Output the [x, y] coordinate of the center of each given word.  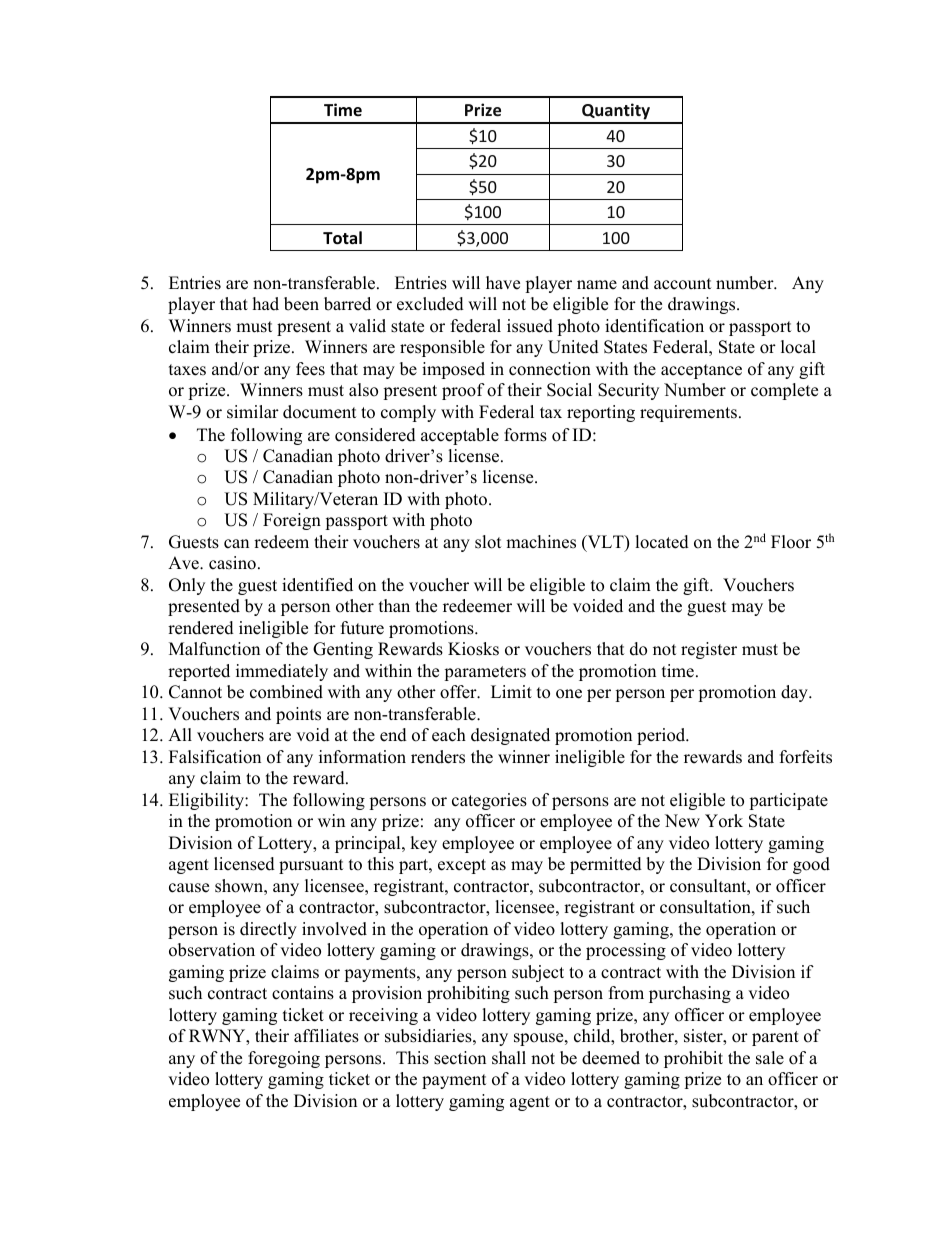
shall [509, 1058]
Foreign [292, 521]
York [724, 821]
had [266, 304]
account [683, 284]
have [503, 283]
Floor [791, 542]
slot [488, 542]
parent [775, 1038]
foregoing [284, 1059]
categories [489, 801]
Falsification [215, 757]
